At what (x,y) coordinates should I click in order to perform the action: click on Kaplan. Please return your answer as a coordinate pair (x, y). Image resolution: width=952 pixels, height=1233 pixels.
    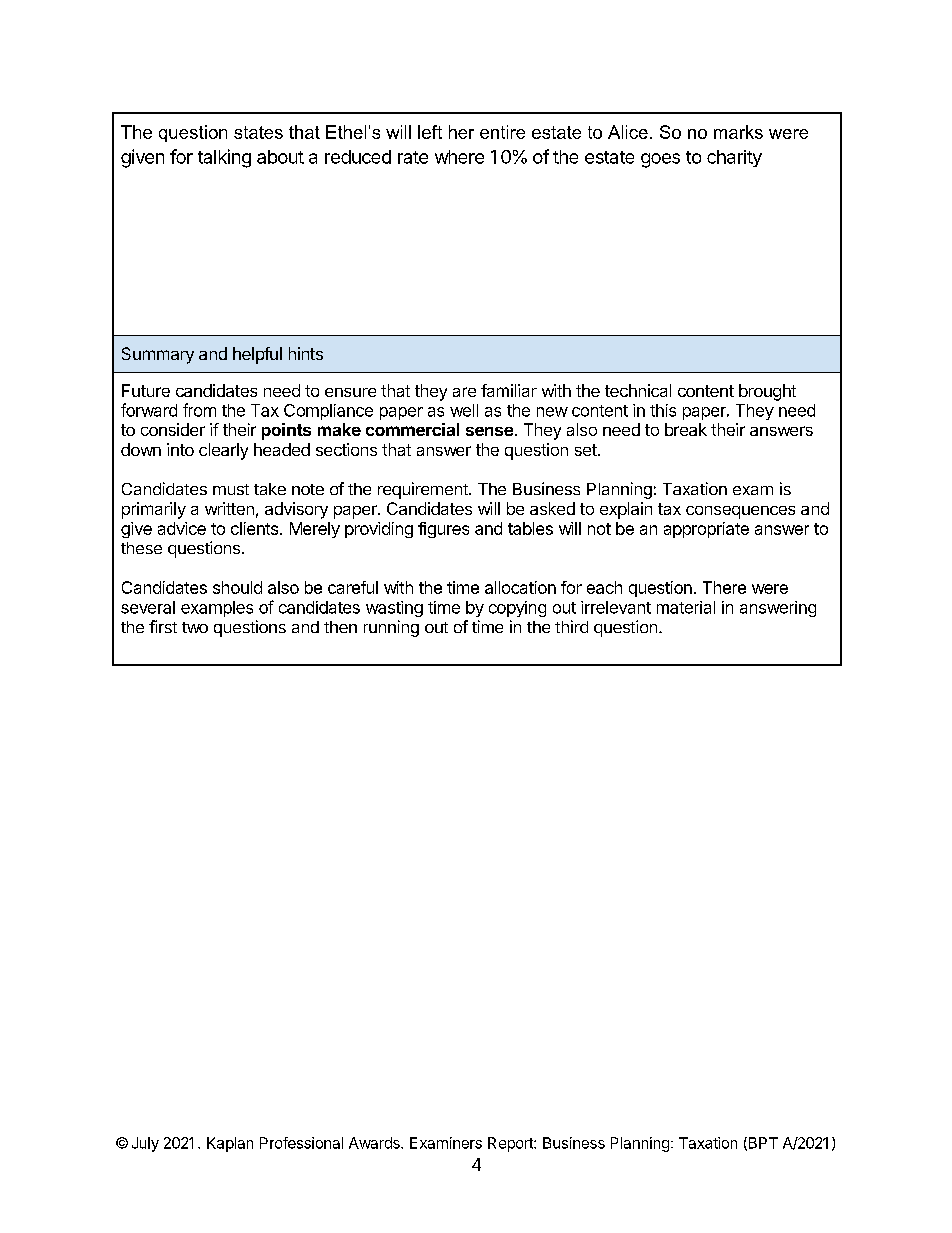
    Looking at the image, I should click on (230, 1144).
